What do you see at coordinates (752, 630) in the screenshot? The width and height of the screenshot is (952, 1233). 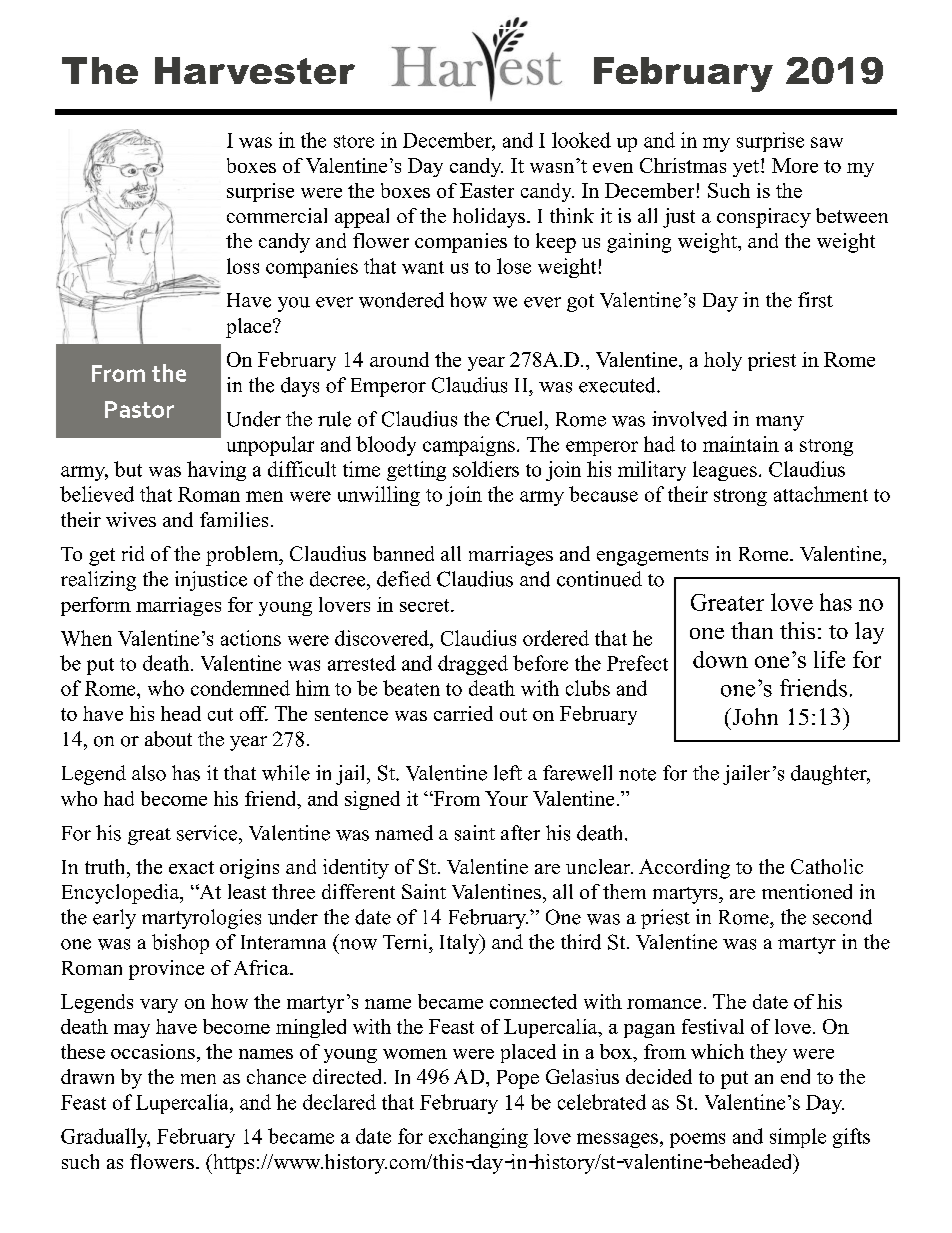 I see `than` at bounding box center [752, 630].
